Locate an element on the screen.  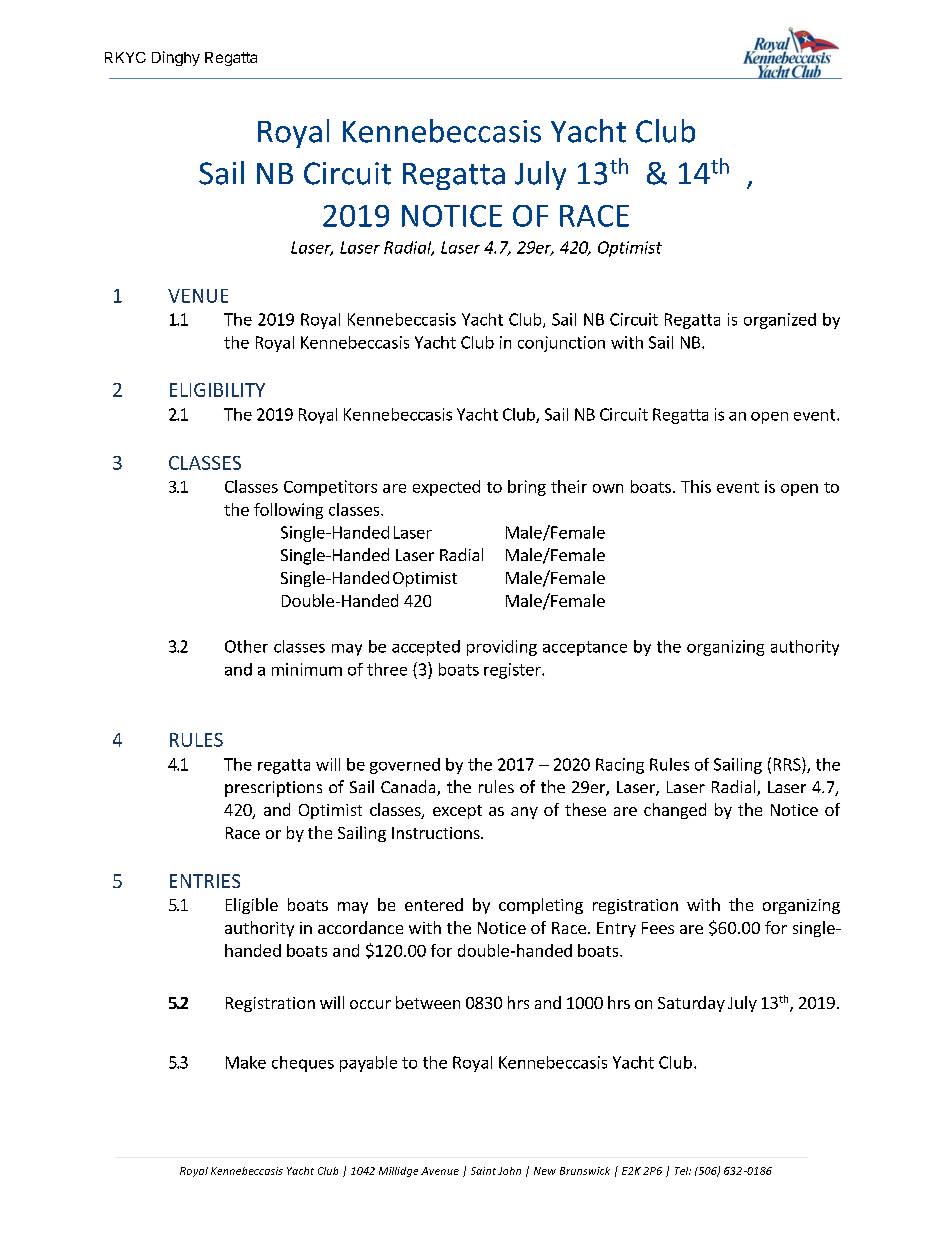
Saint is located at coordinates (483, 1171).
